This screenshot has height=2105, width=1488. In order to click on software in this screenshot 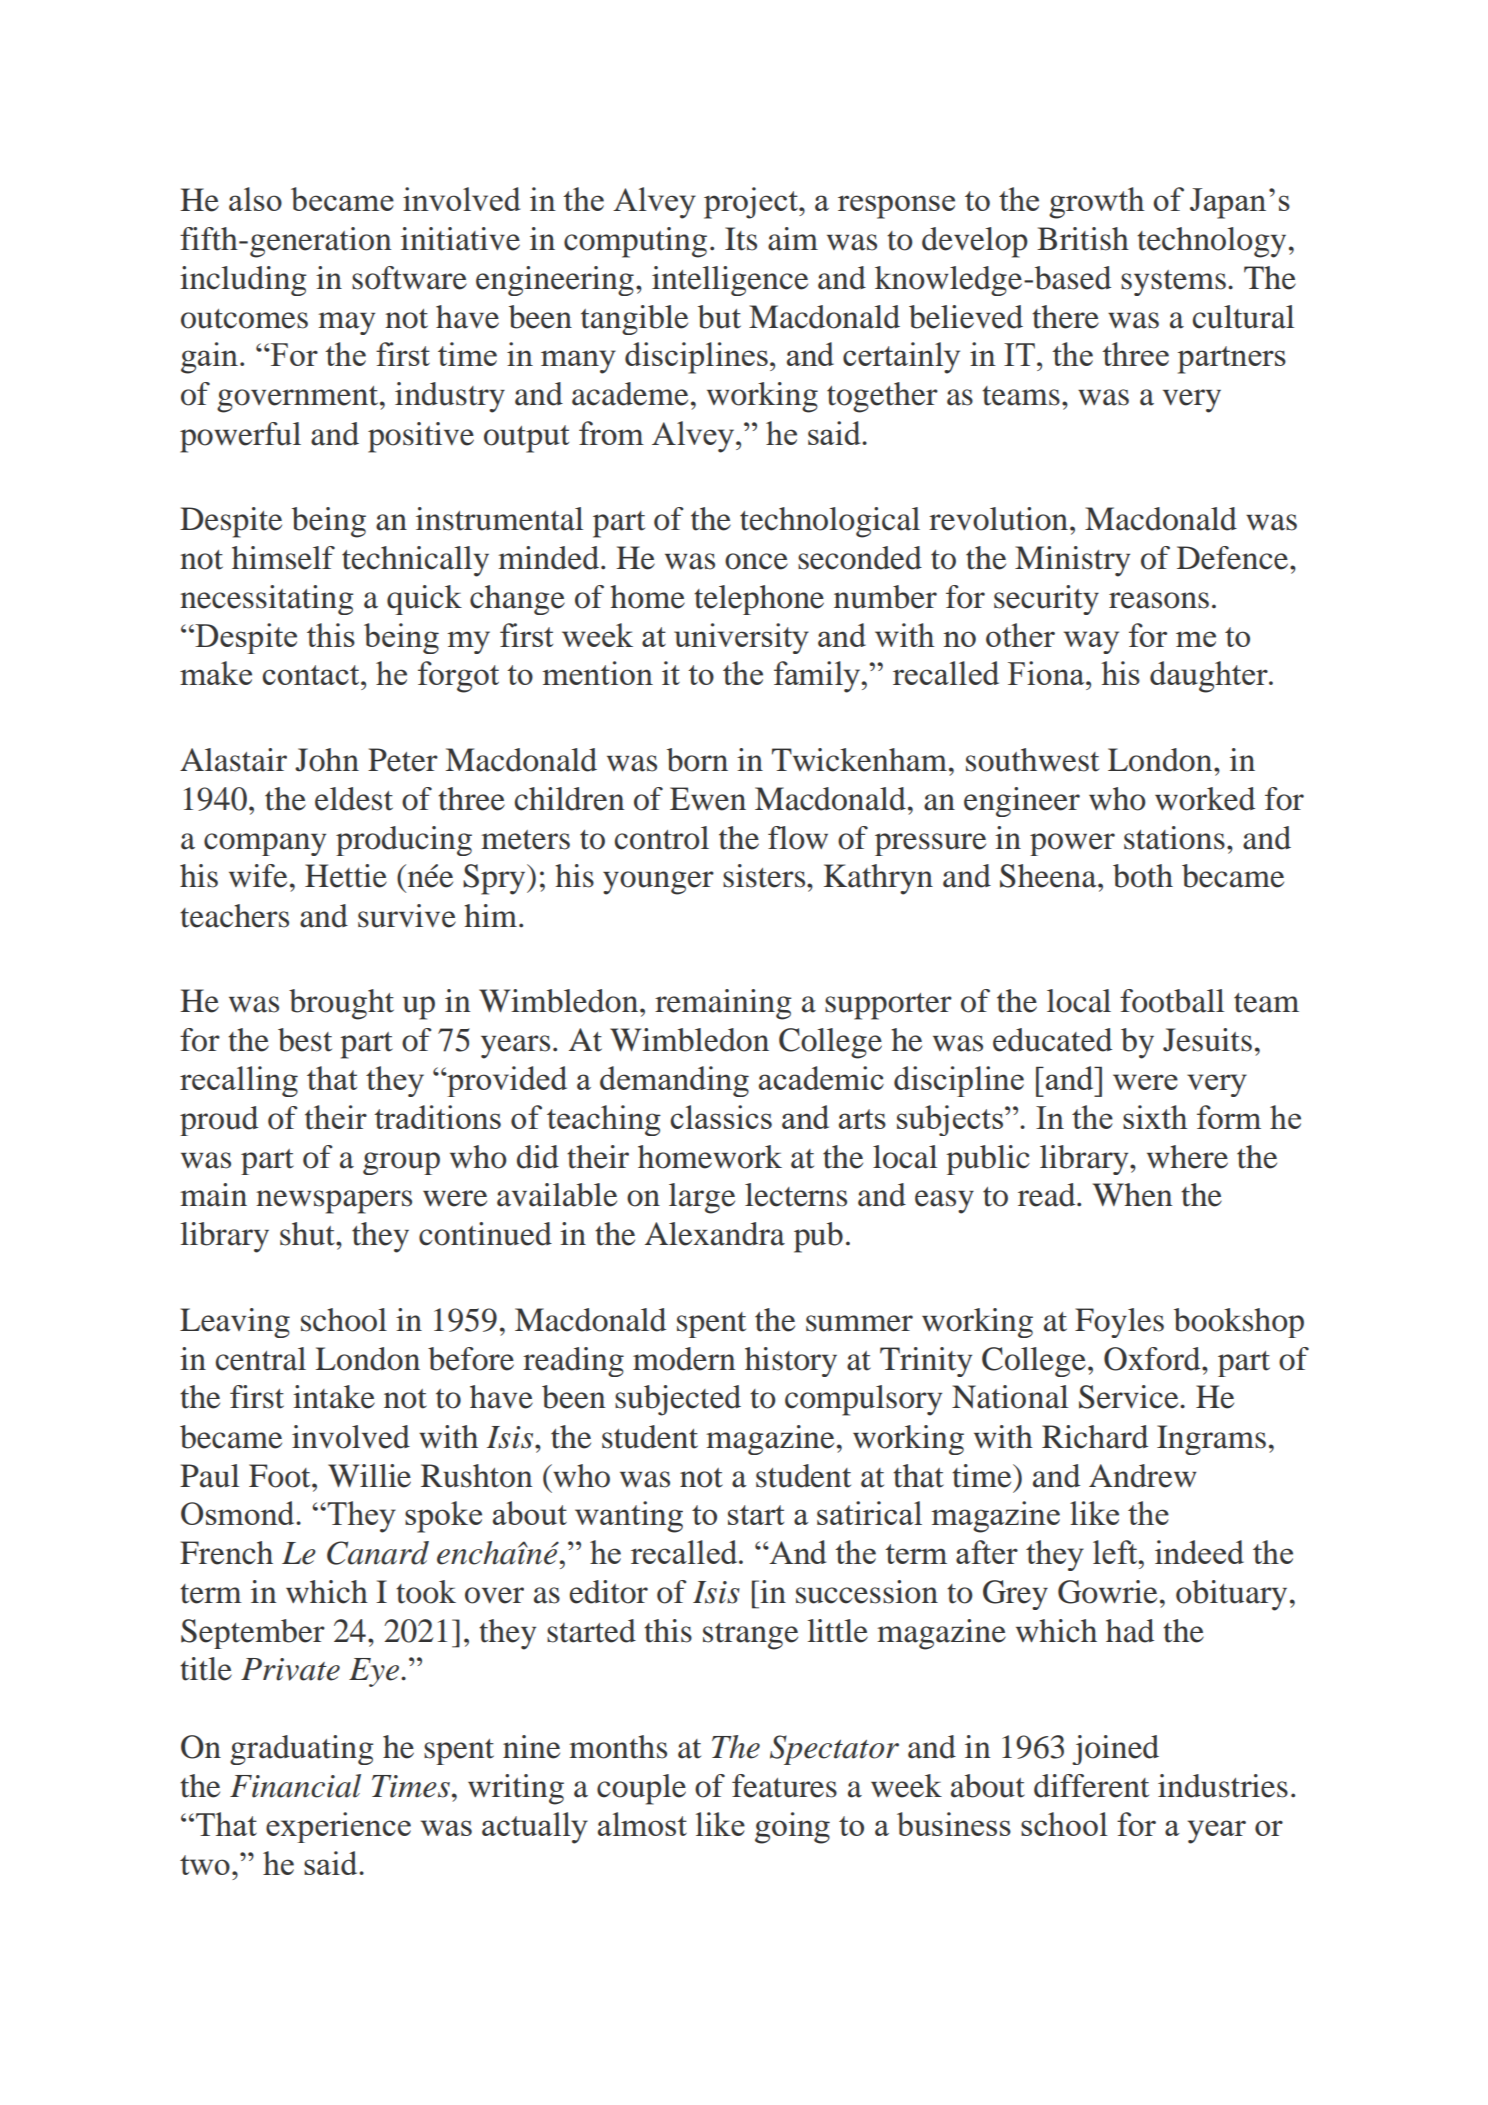, I will do `click(409, 278)`.
